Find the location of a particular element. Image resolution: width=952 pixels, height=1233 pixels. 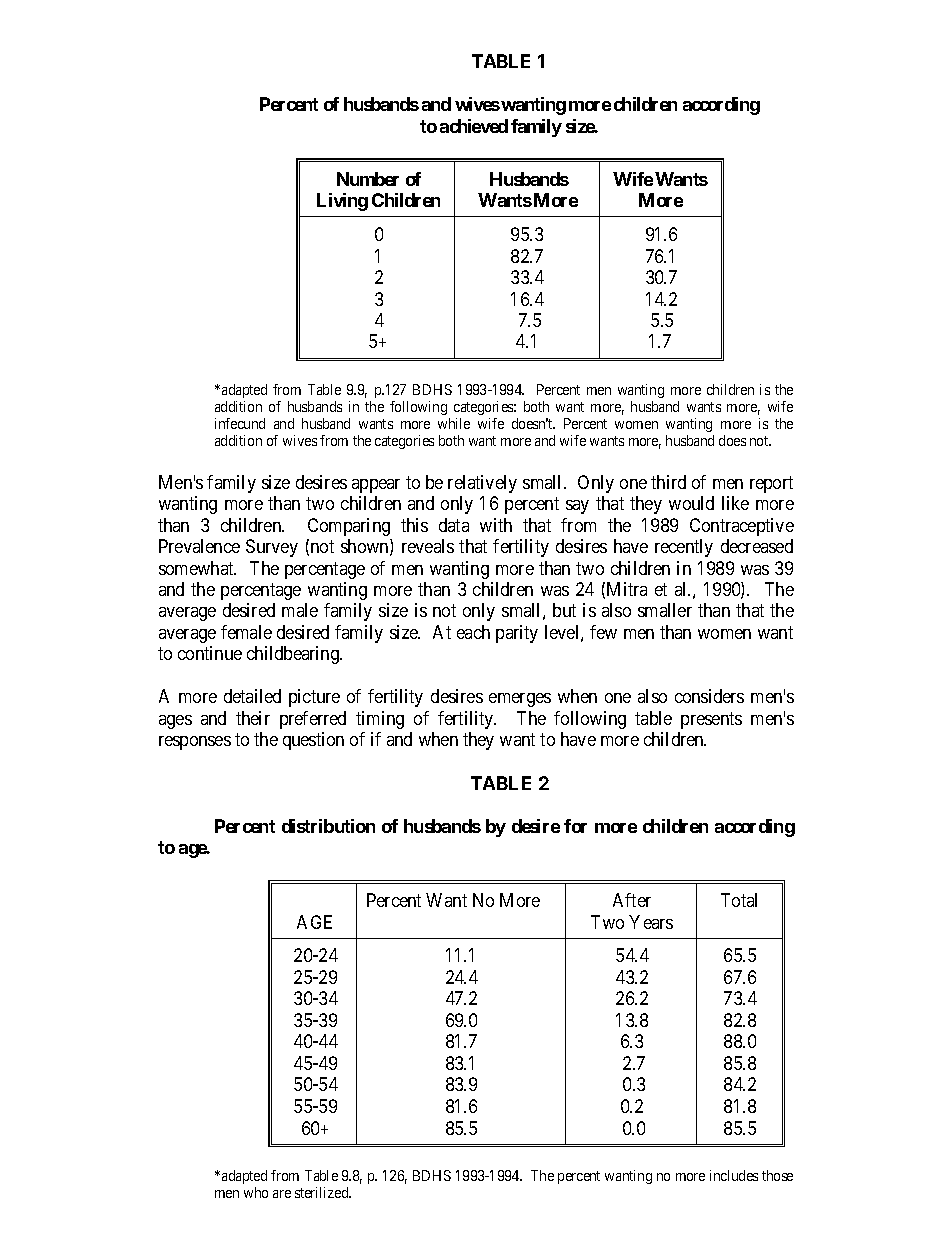

achieved is located at coordinates (474, 126).
